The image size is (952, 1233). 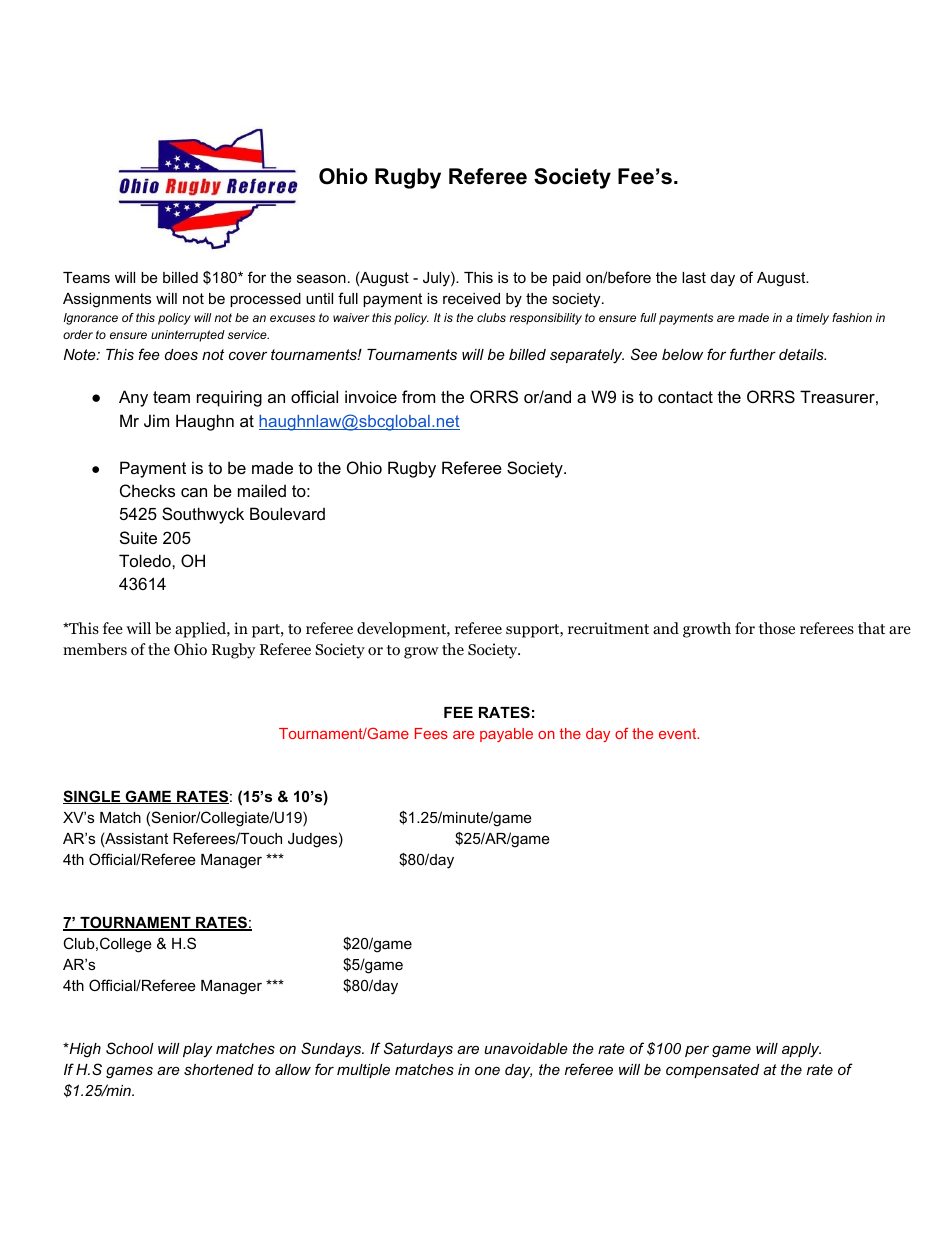 What do you see at coordinates (95, 649) in the screenshot?
I see `members` at bounding box center [95, 649].
